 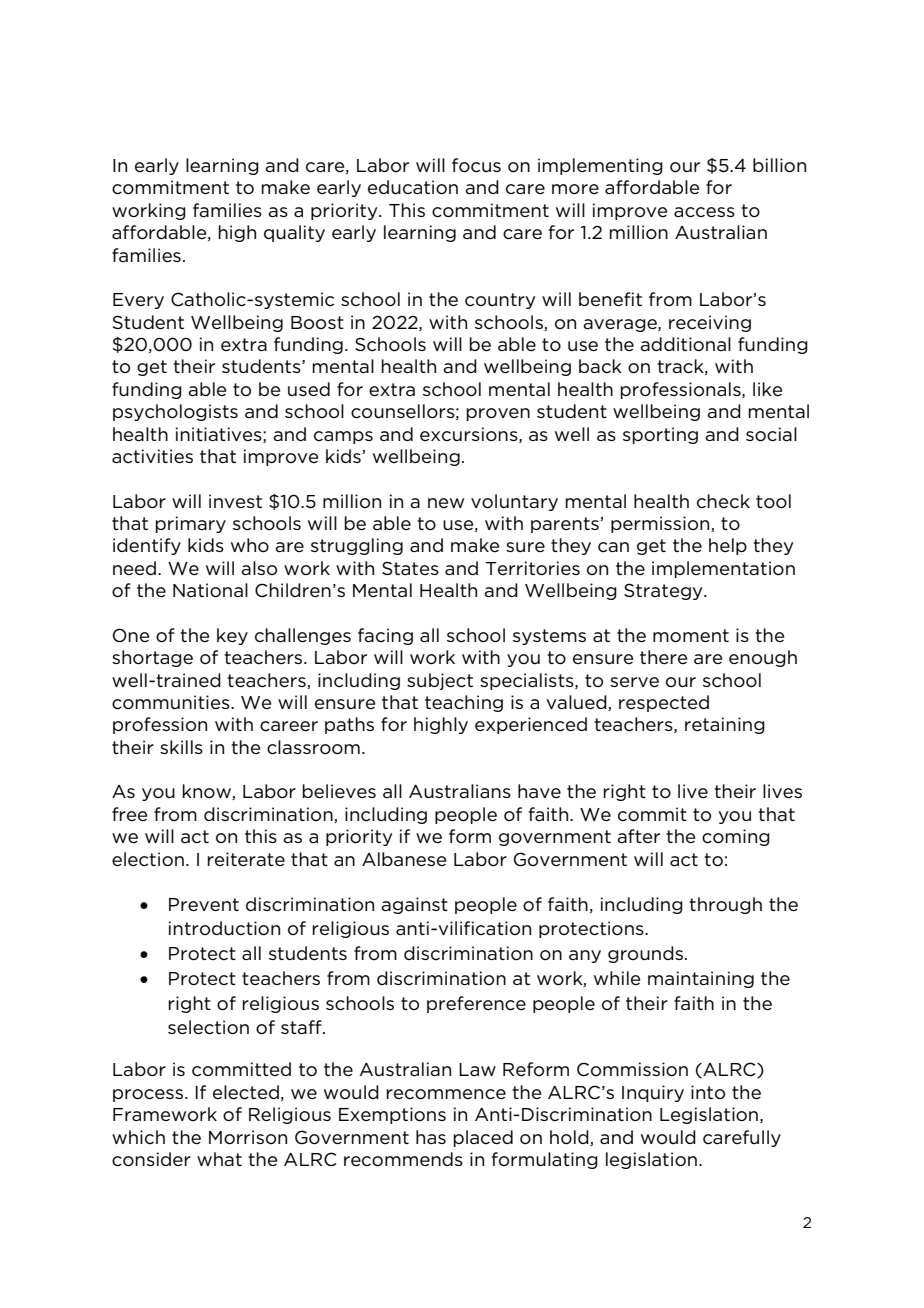 What do you see at coordinates (660, 435) in the screenshot?
I see `sporting` at bounding box center [660, 435].
